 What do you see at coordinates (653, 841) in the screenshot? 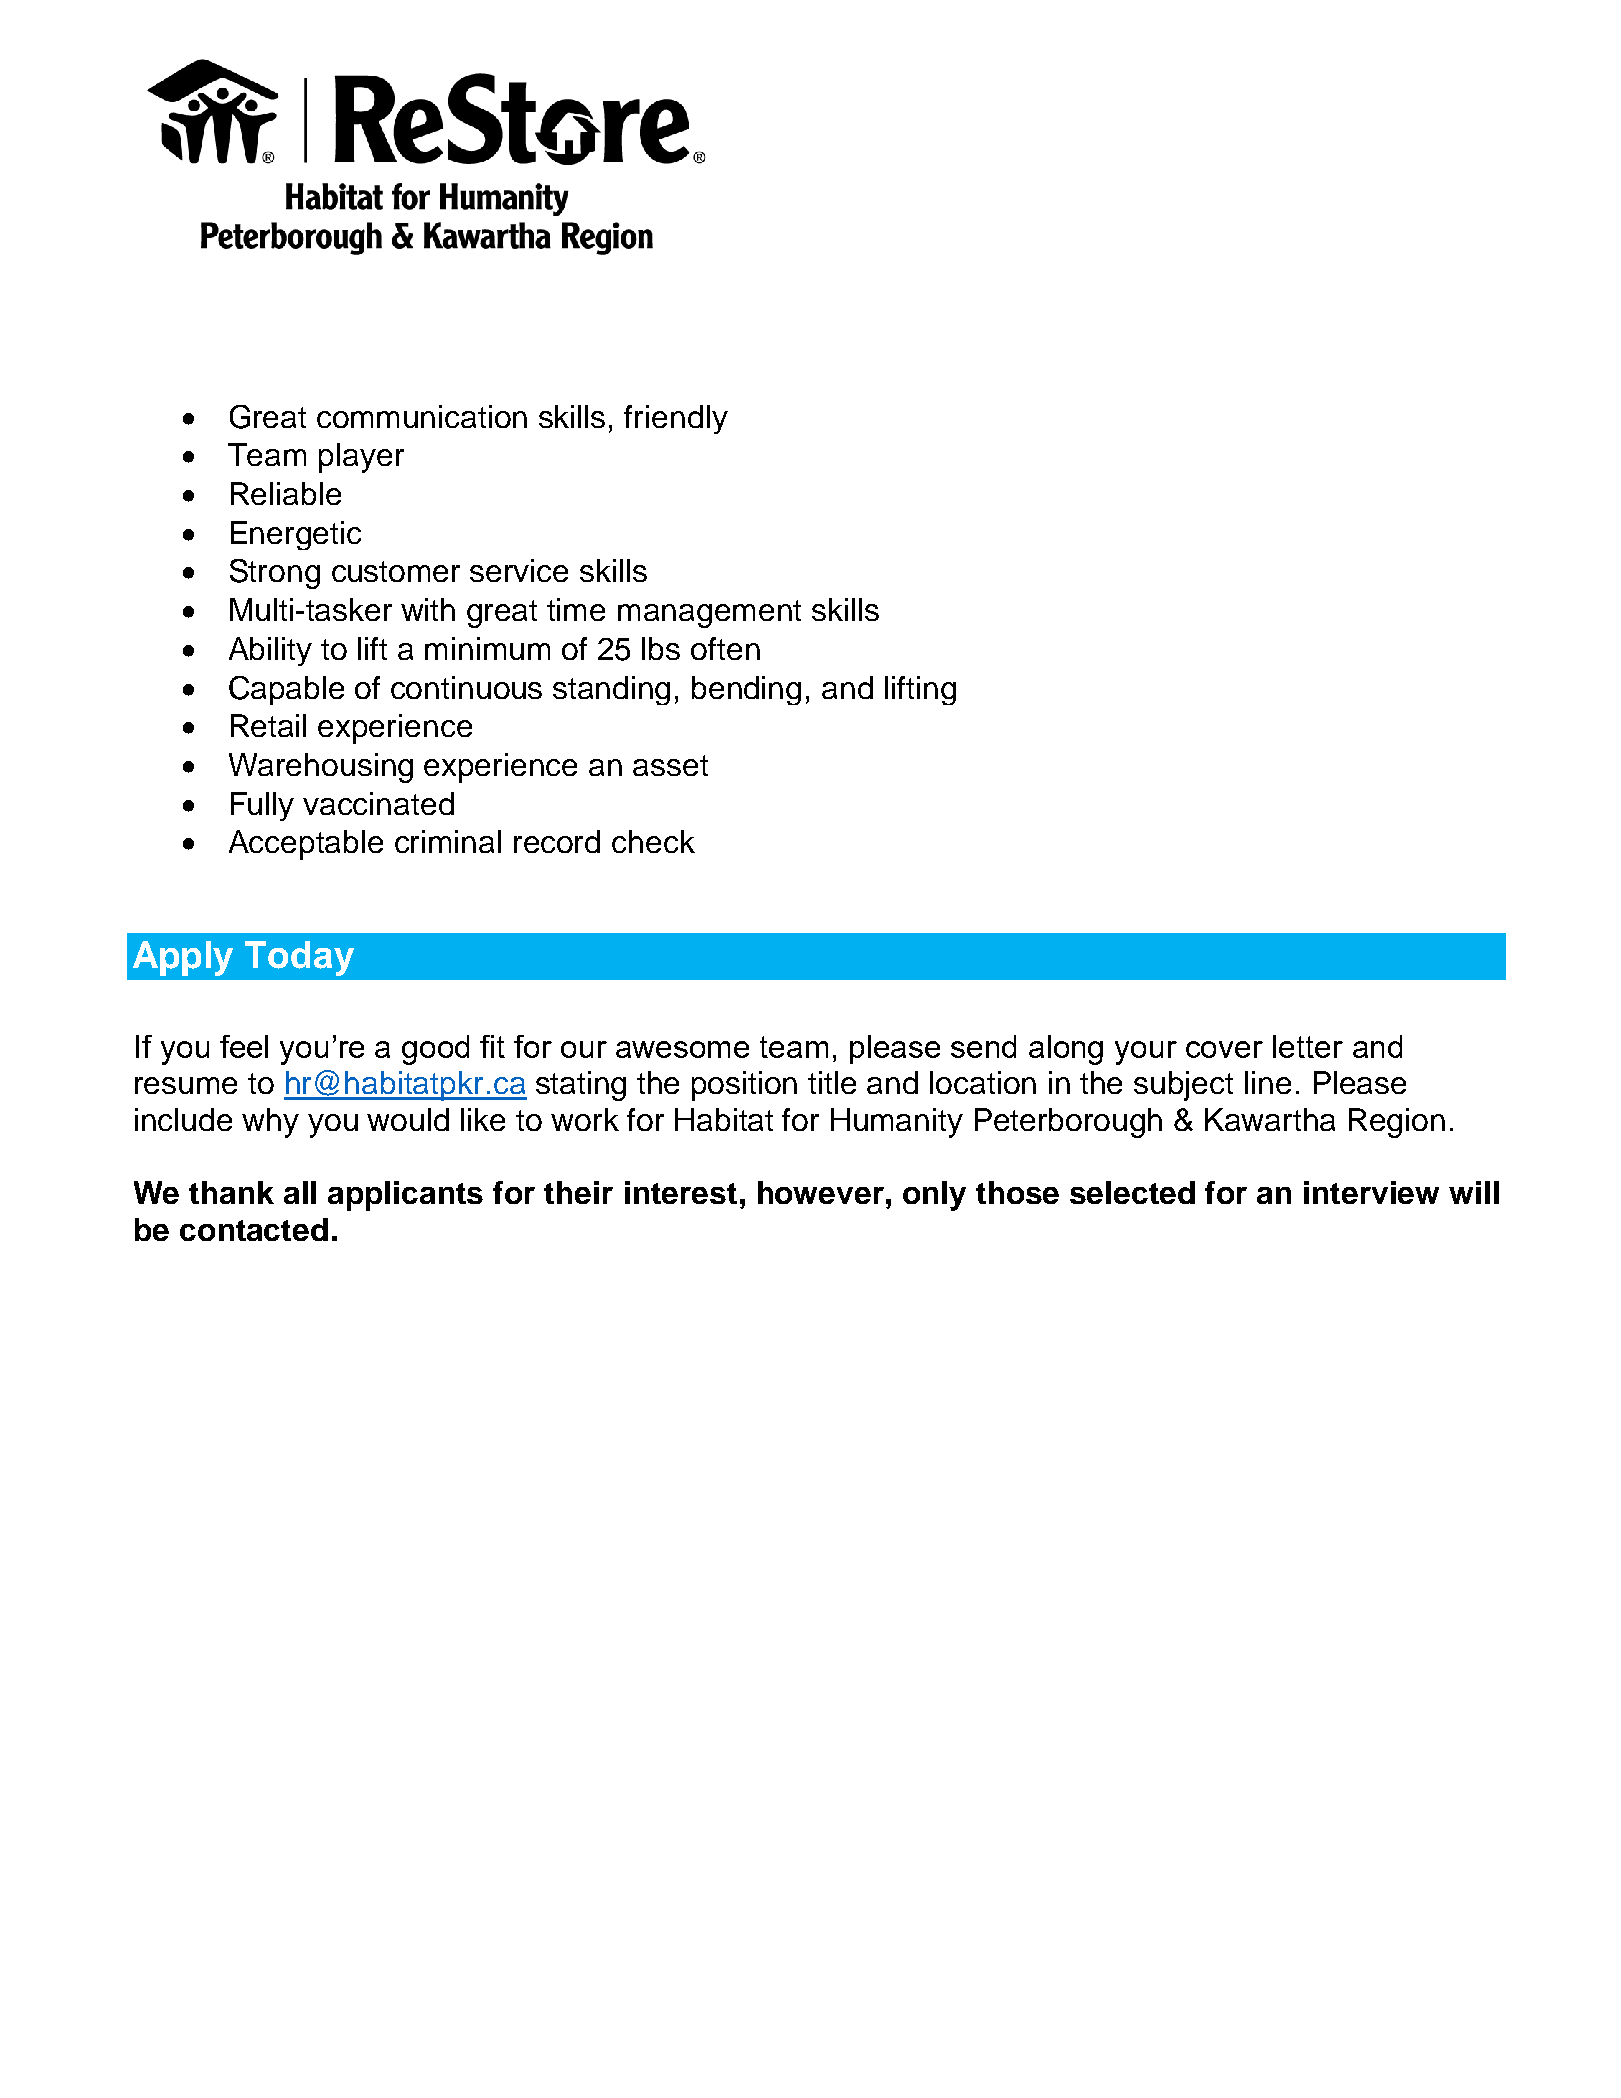
I see `check` at bounding box center [653, 841].
